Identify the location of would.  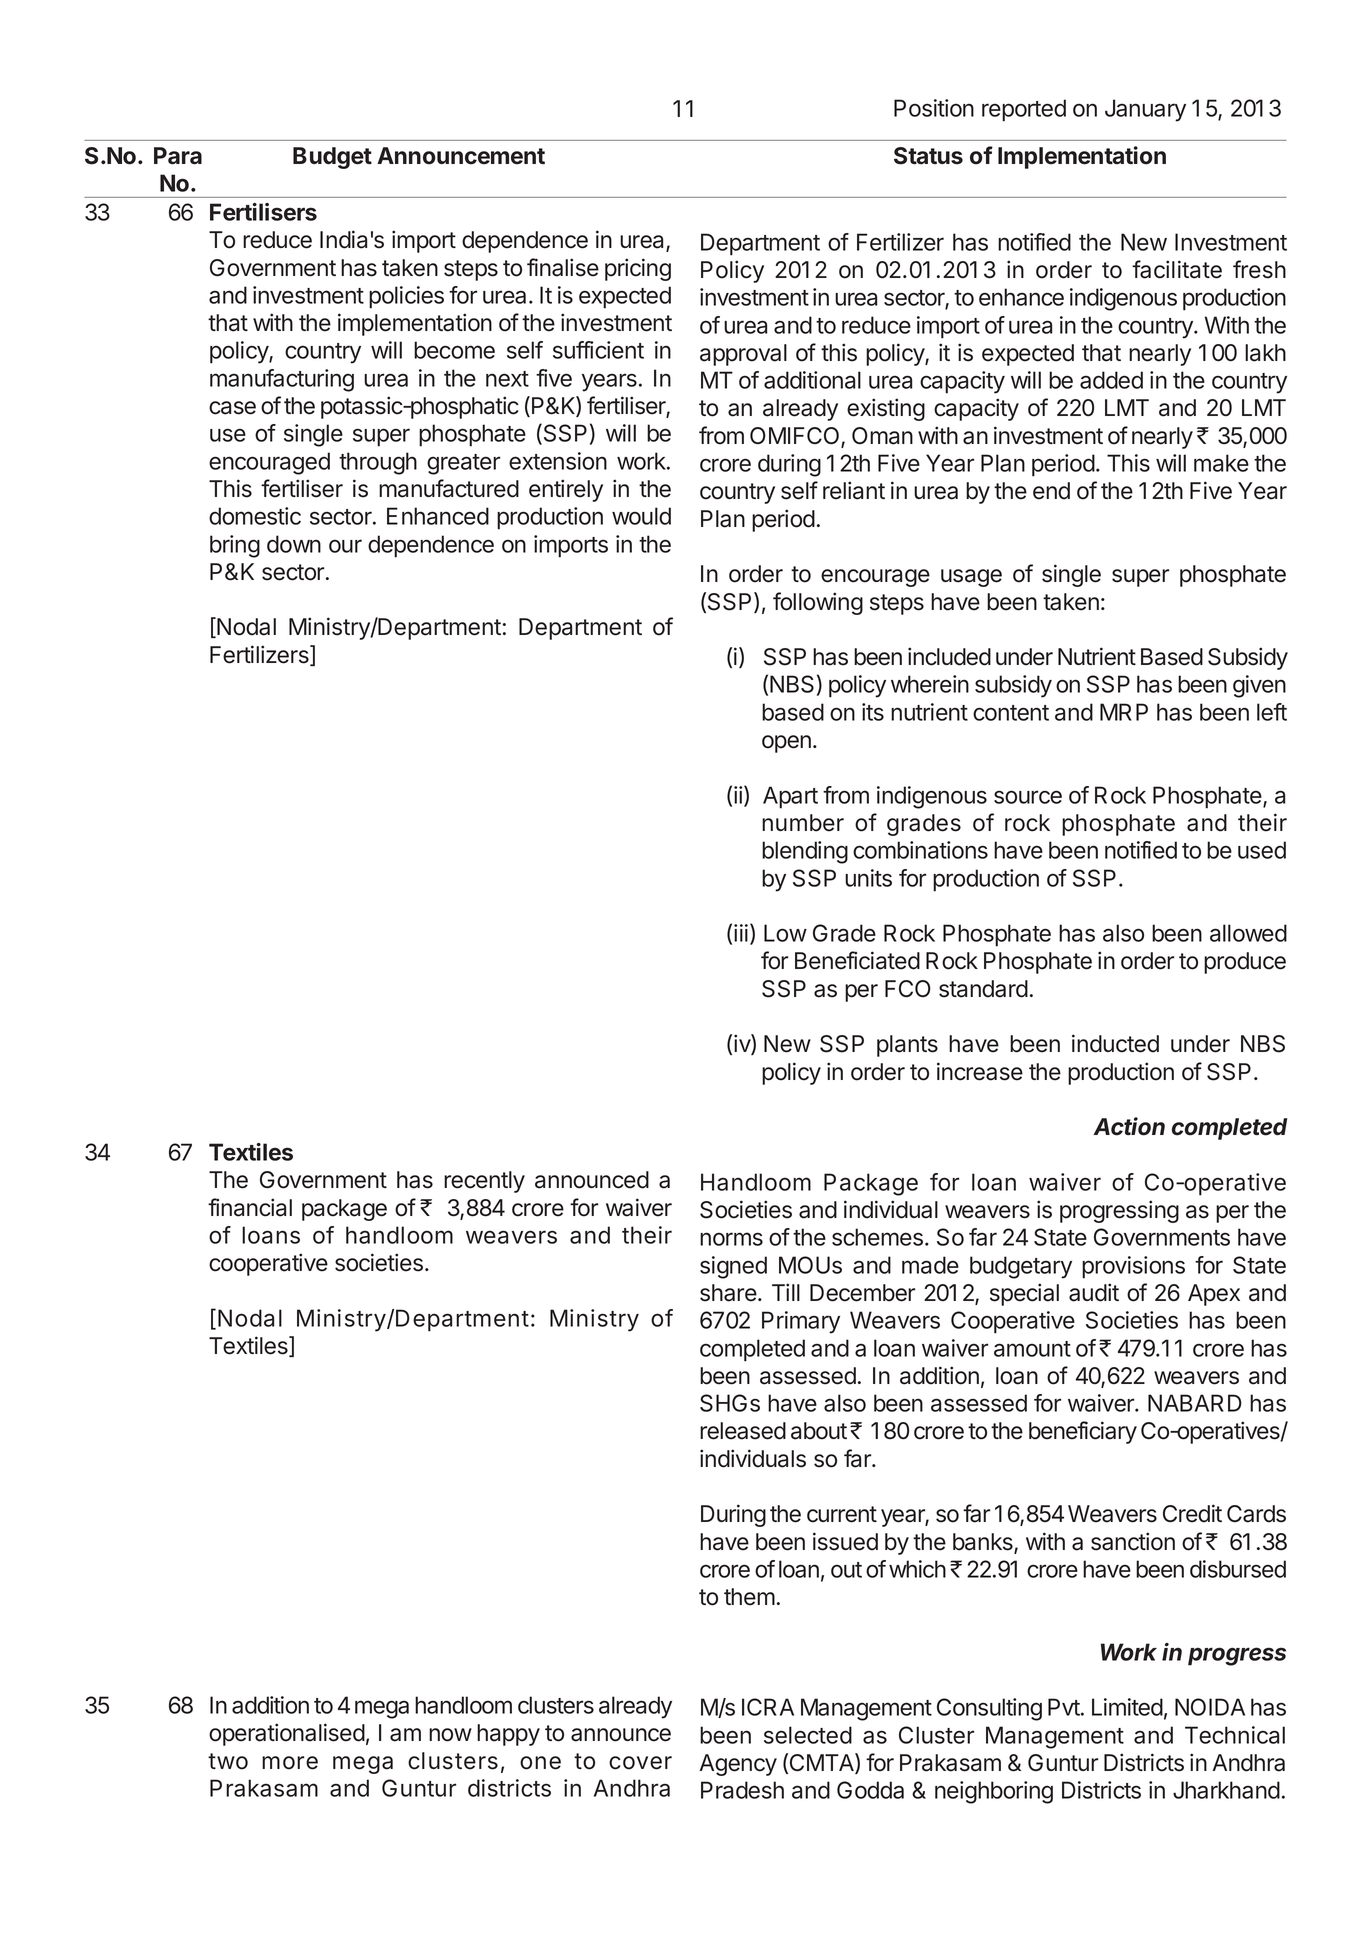
(641, 516).
